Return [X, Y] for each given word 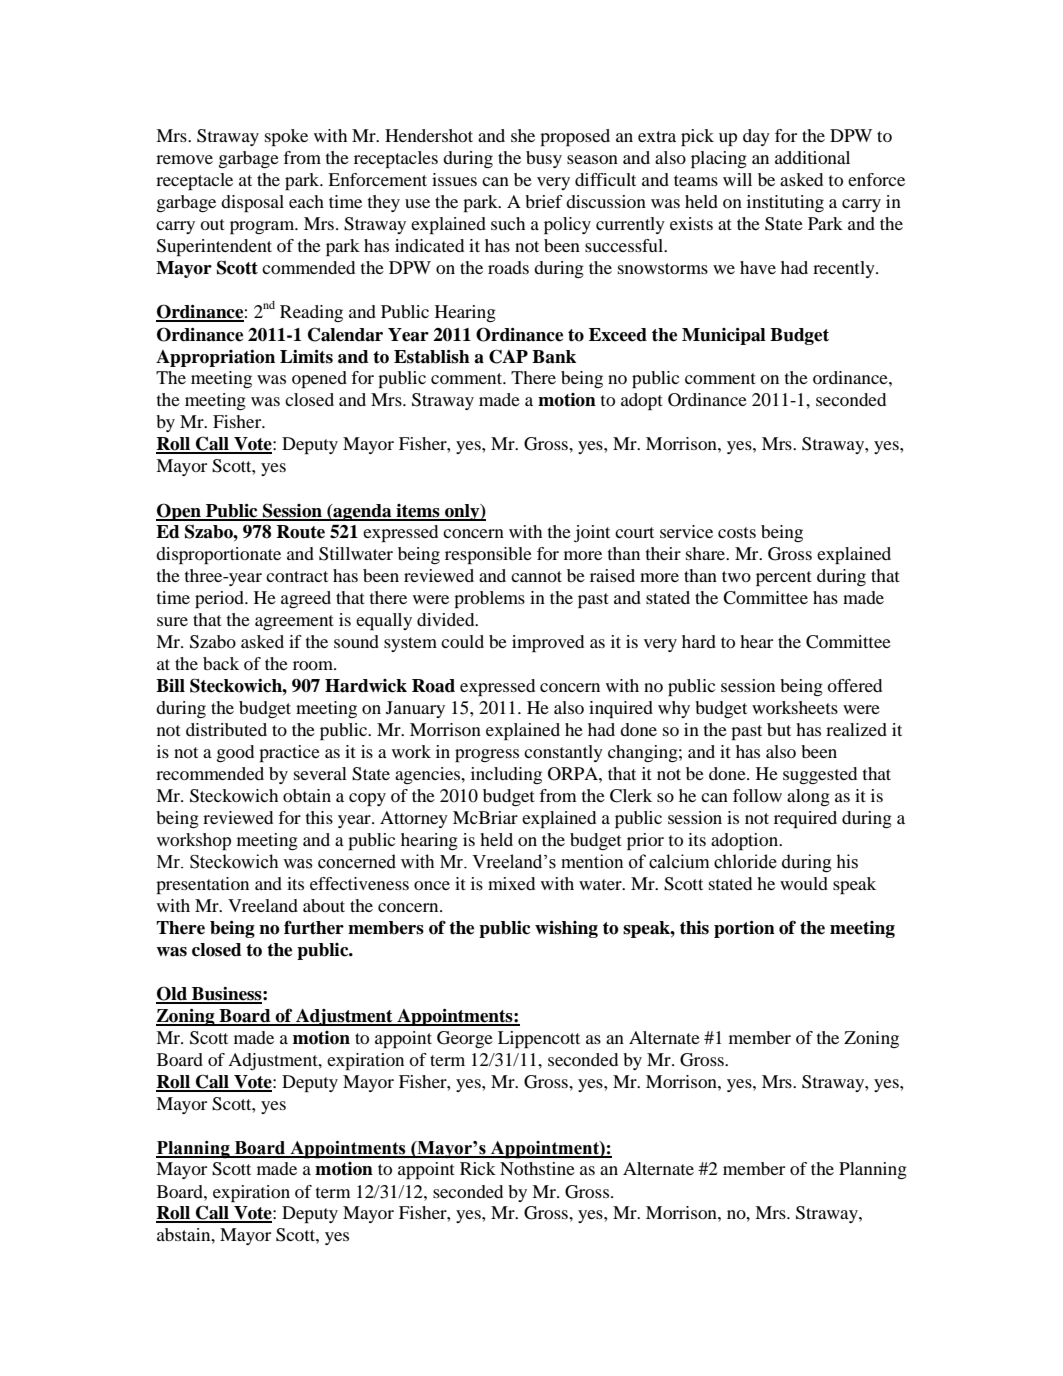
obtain [307, 795]
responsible [488, 555]
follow [757, 795]
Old [172, 994]
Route [301, 532]
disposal [252, 203]
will [737, 179]
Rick [478, 1168]
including [506, 775]
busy [544, 159]
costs [737, 532]
